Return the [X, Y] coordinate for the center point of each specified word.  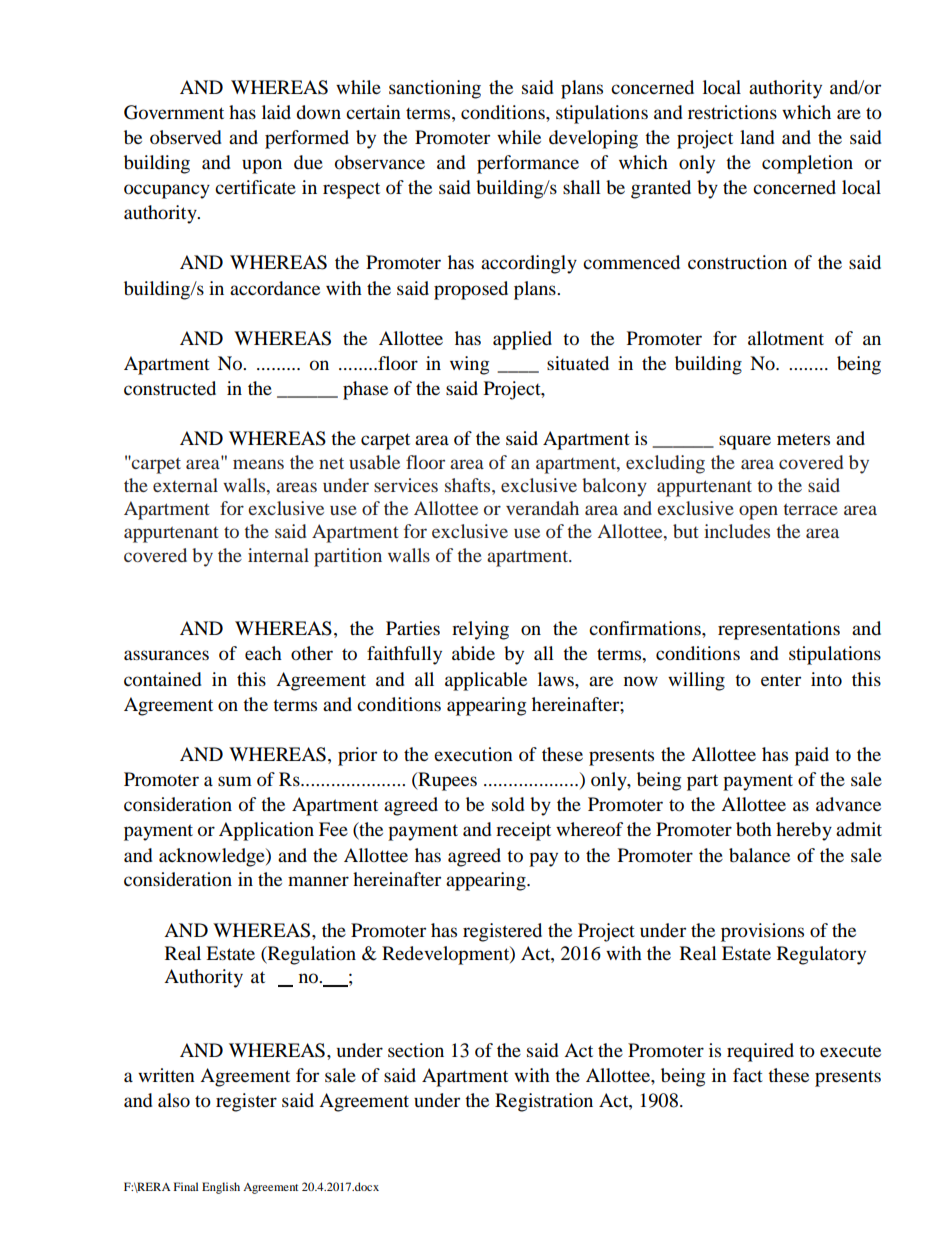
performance [528, 164]
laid [276, 112]
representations [779, 630]
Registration [544, 1102]
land [757, 137]
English [221, 1188]
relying [480, 630]
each [263, 653]
